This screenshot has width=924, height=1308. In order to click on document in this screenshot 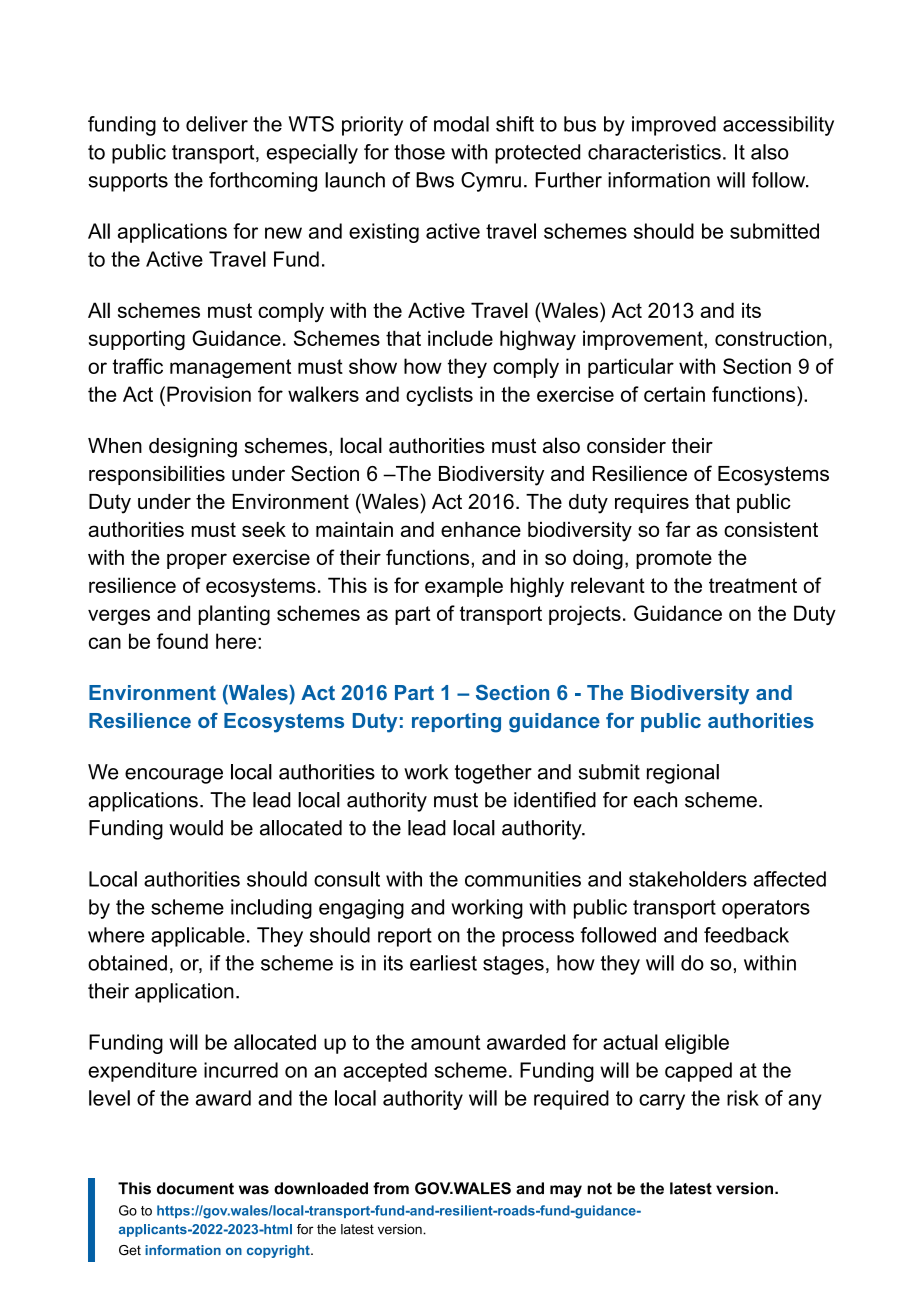, I will do `click(195, 1188)`.
